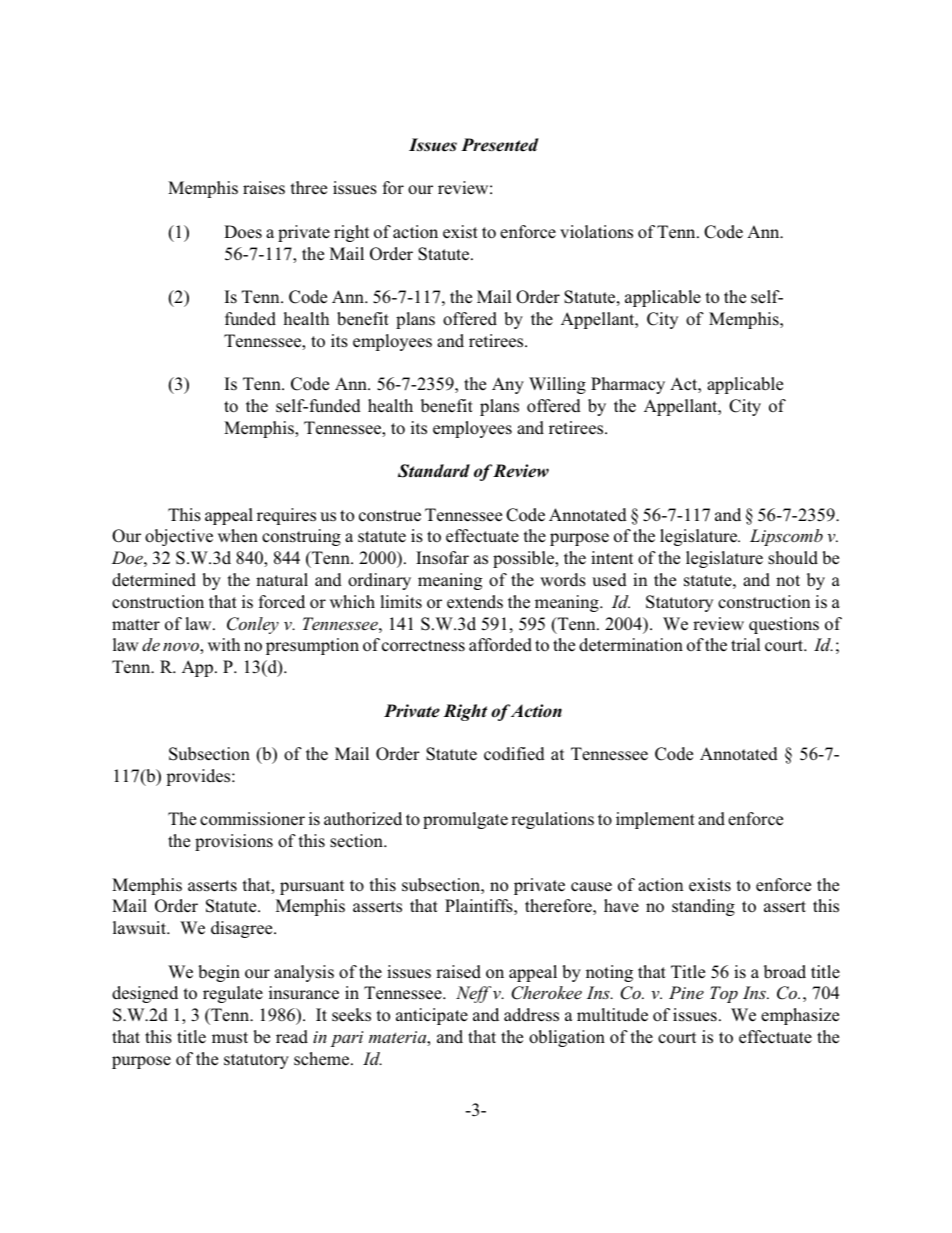 The width and height of the screenshot is (952, 1233). I want to click on Presented, so click(500, 145).
